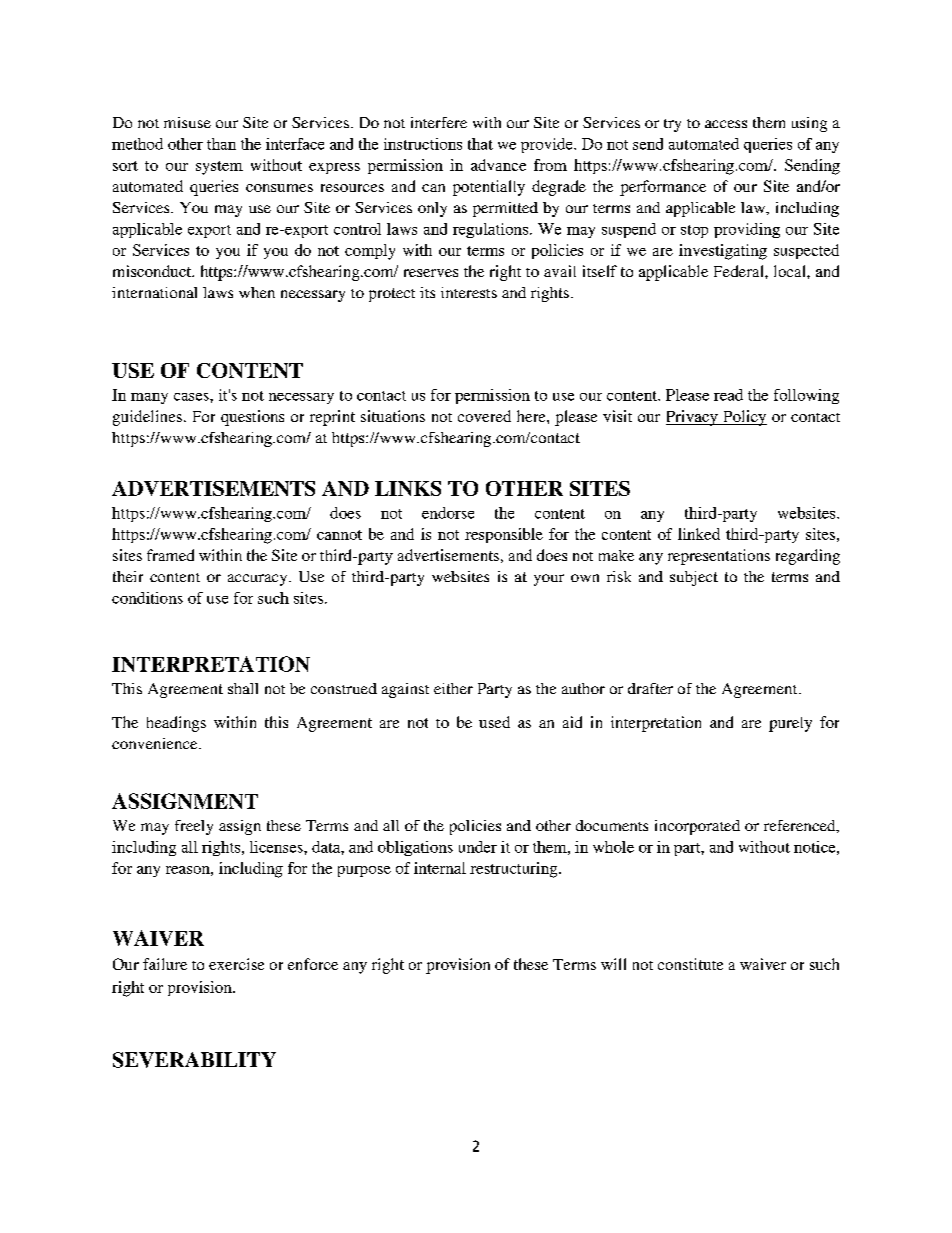 Image resolution: width=952 pixels, height=1233 pixels. What do you see at coordinates (790, 724) in the screenshot?
I see `purely` at bounding box center [790, 724].
